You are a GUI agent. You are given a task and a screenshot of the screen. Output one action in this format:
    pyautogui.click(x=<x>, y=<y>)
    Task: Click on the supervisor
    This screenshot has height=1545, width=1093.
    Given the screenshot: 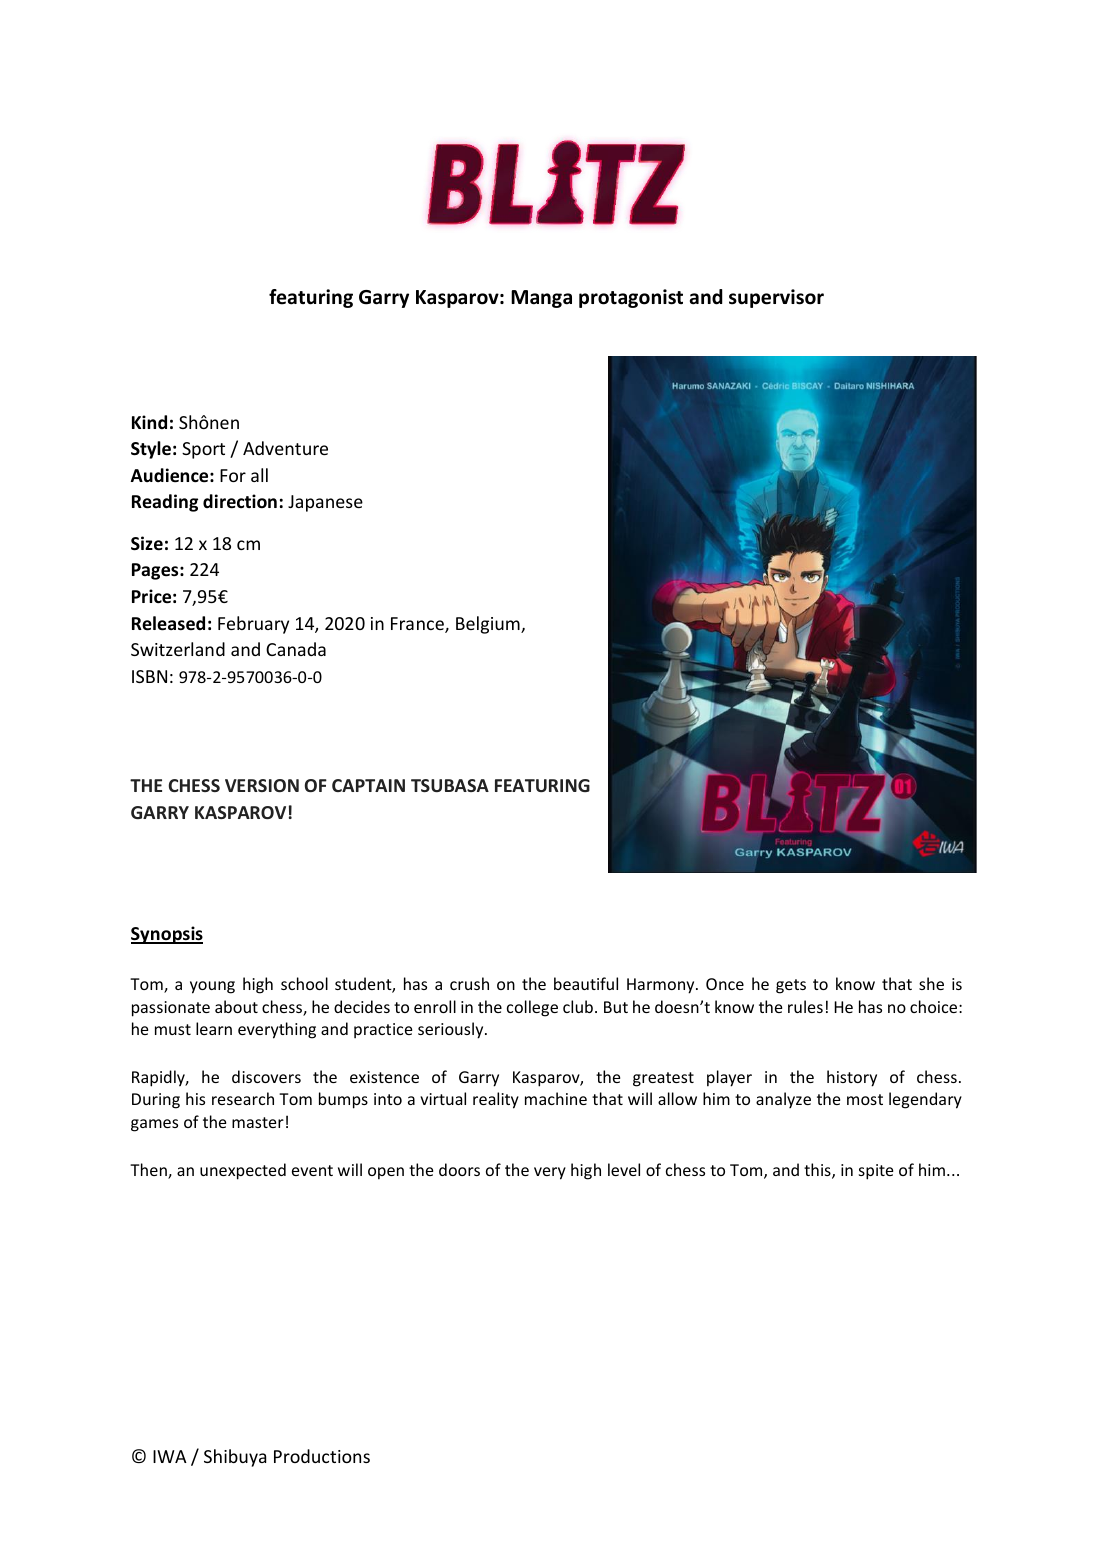 What is the action you would take?
    pyautogui.click(x=776, y=298)
